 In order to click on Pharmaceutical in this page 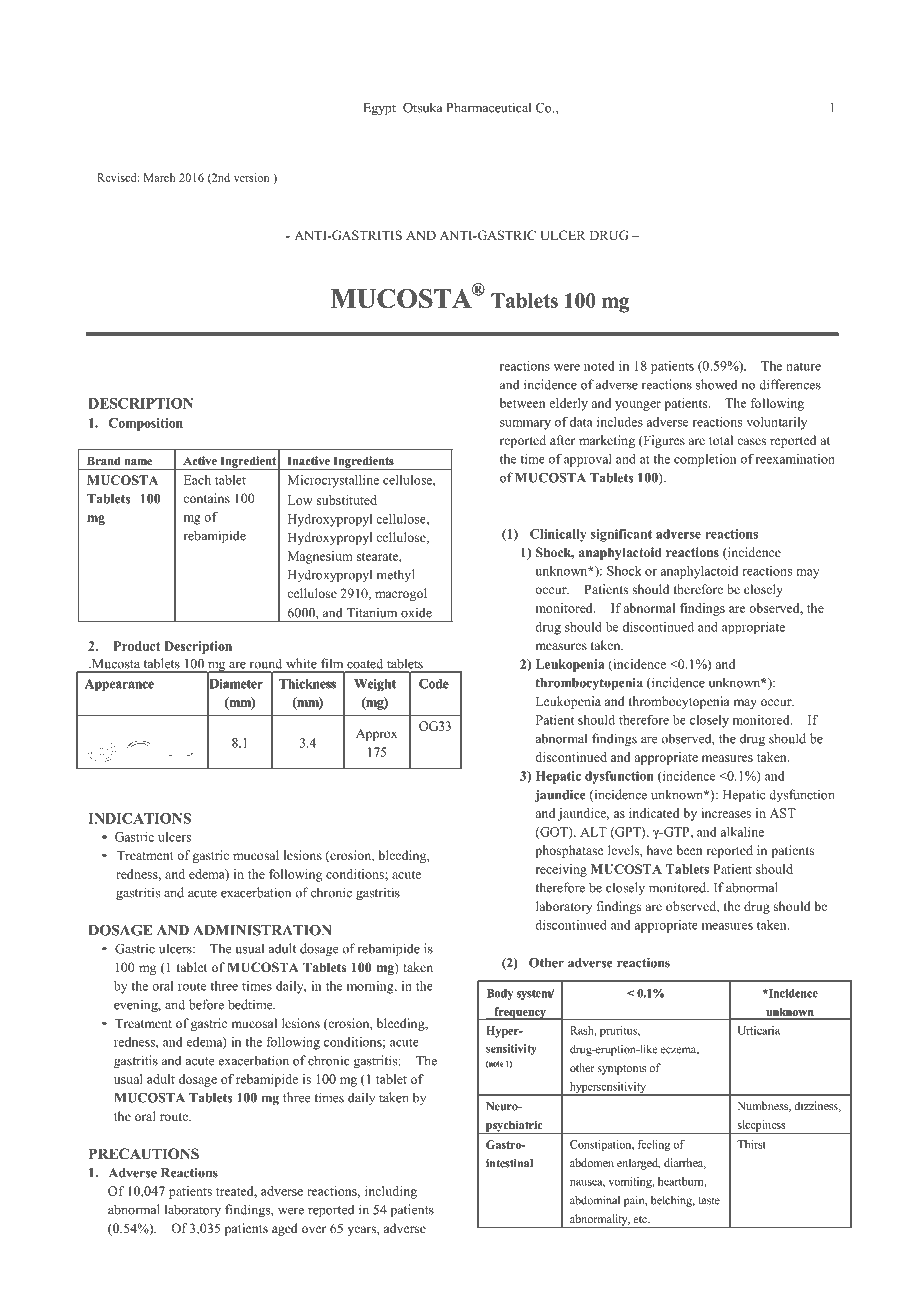, I will do `click(488, 107)`.
